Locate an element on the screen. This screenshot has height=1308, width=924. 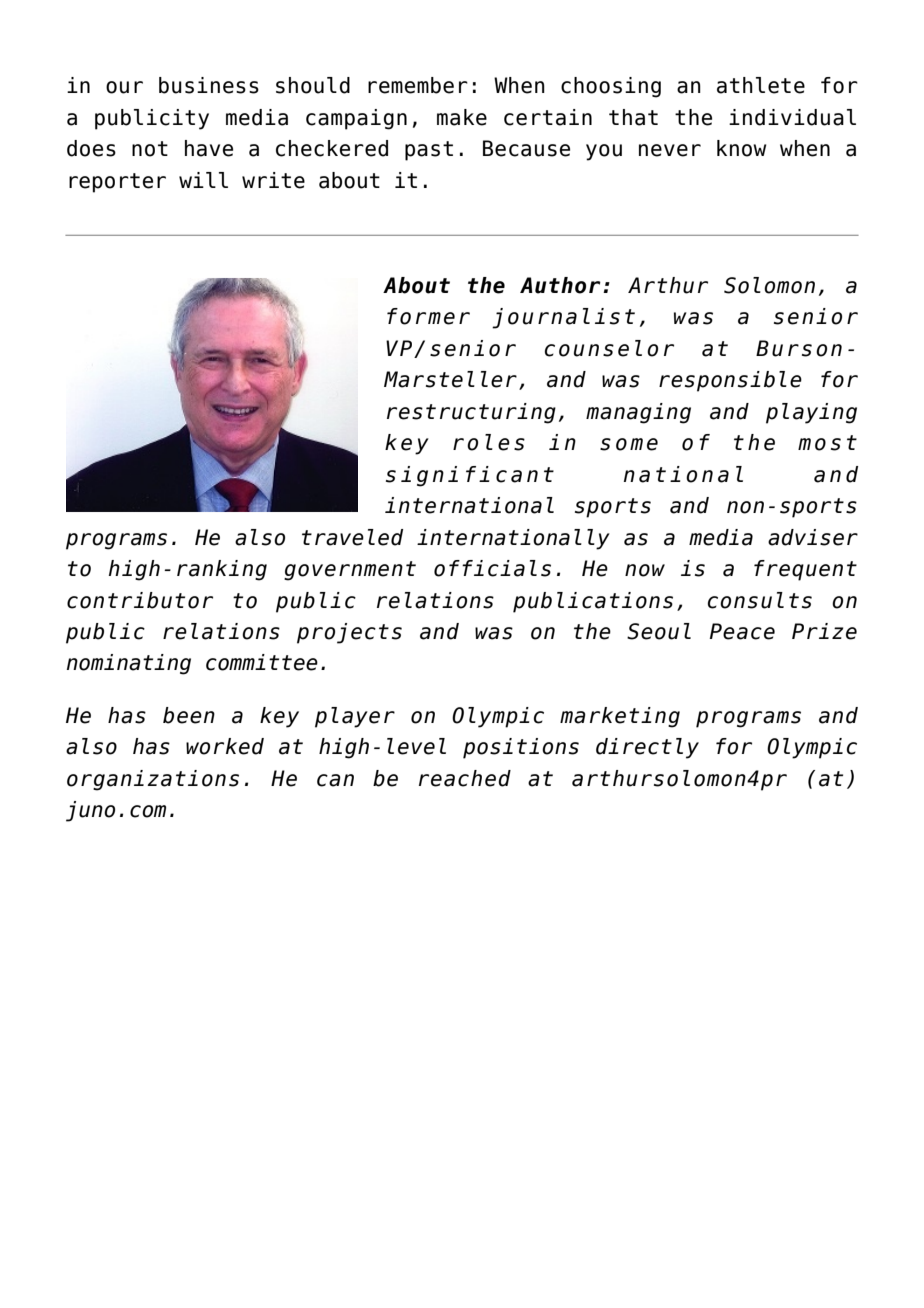
business is located at coordinates (209, 85).
